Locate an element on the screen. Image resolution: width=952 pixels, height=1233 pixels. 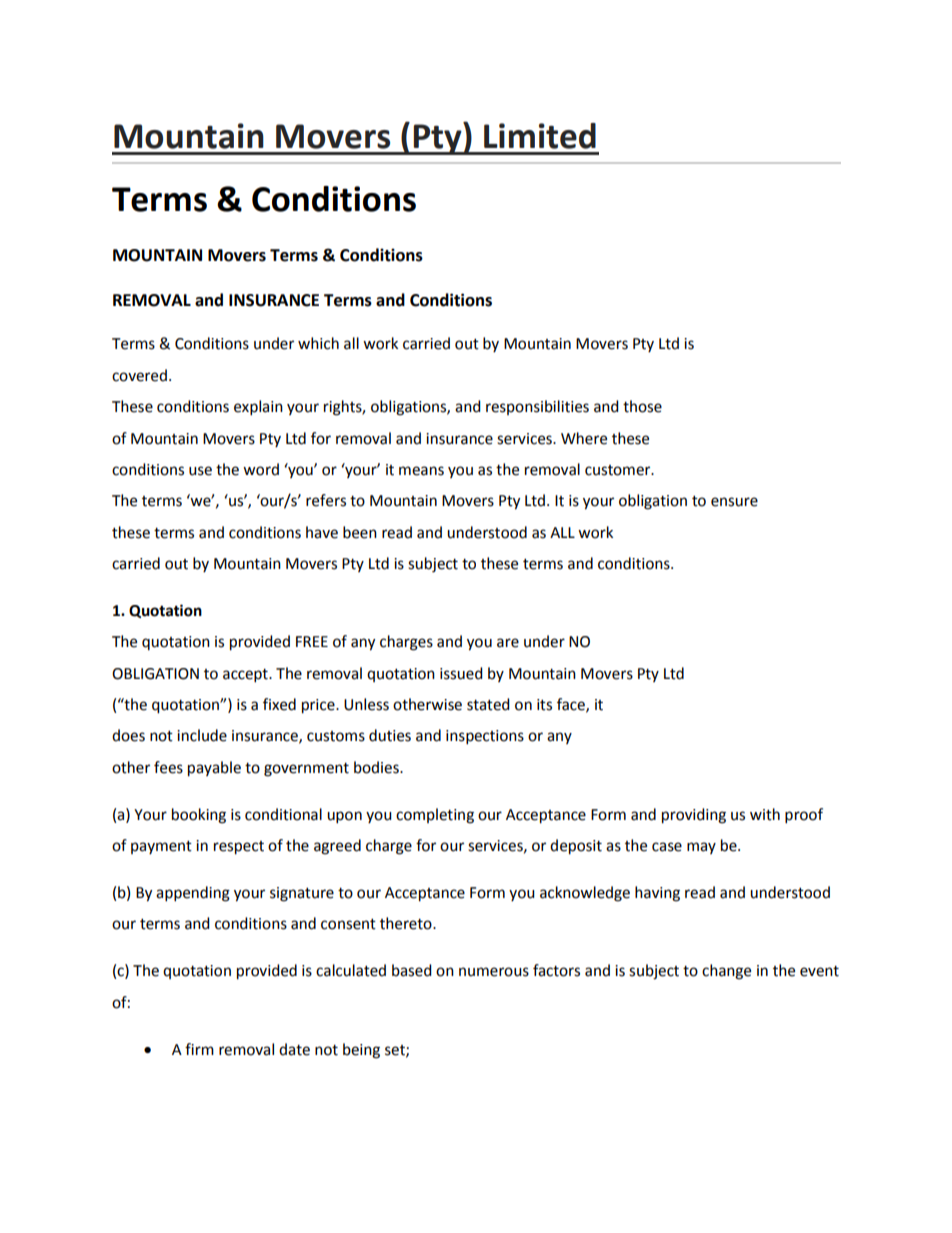
those is located at coordinates (642, 406).
